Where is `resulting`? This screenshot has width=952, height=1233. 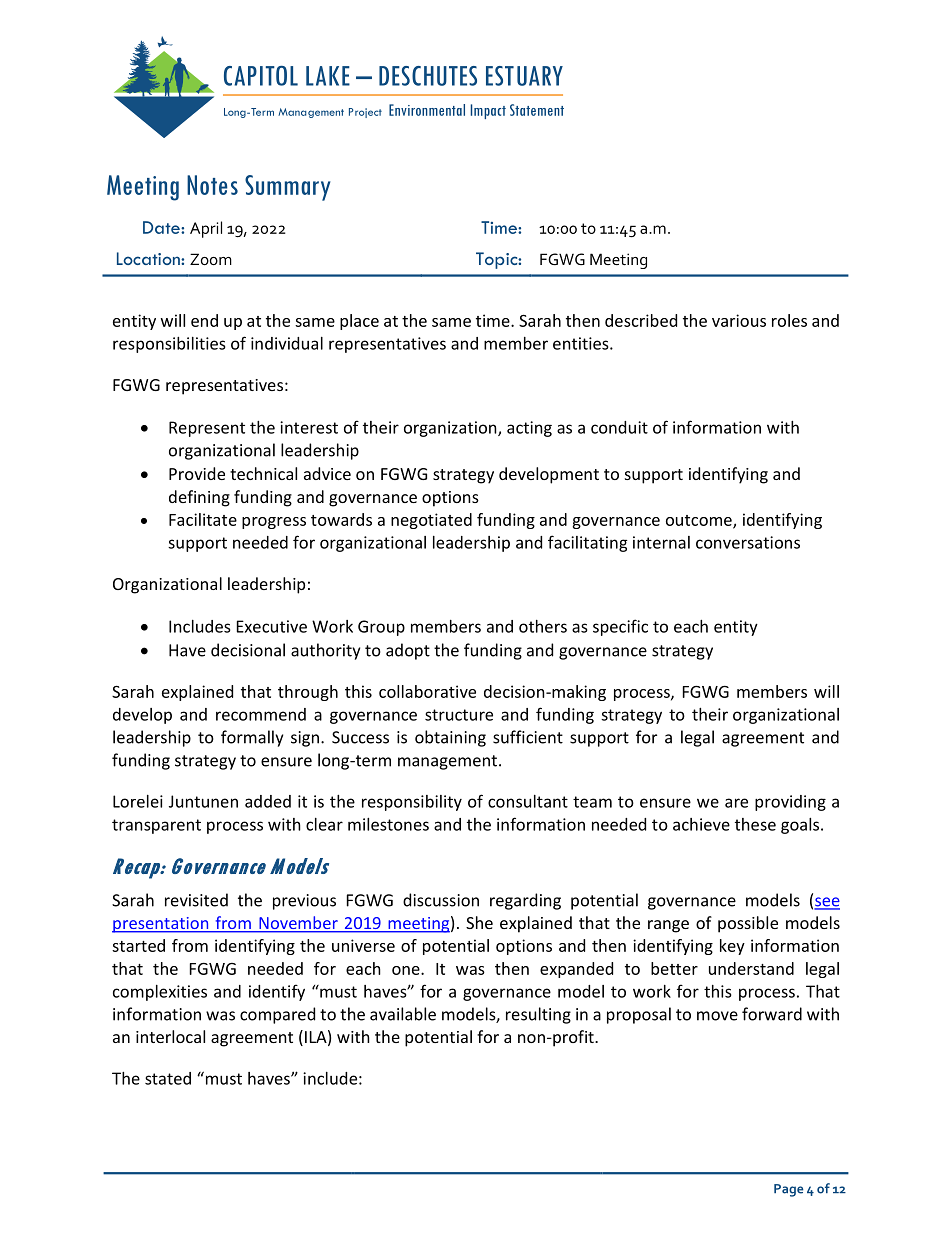
resulting is located at coordinates (538, 1015).
